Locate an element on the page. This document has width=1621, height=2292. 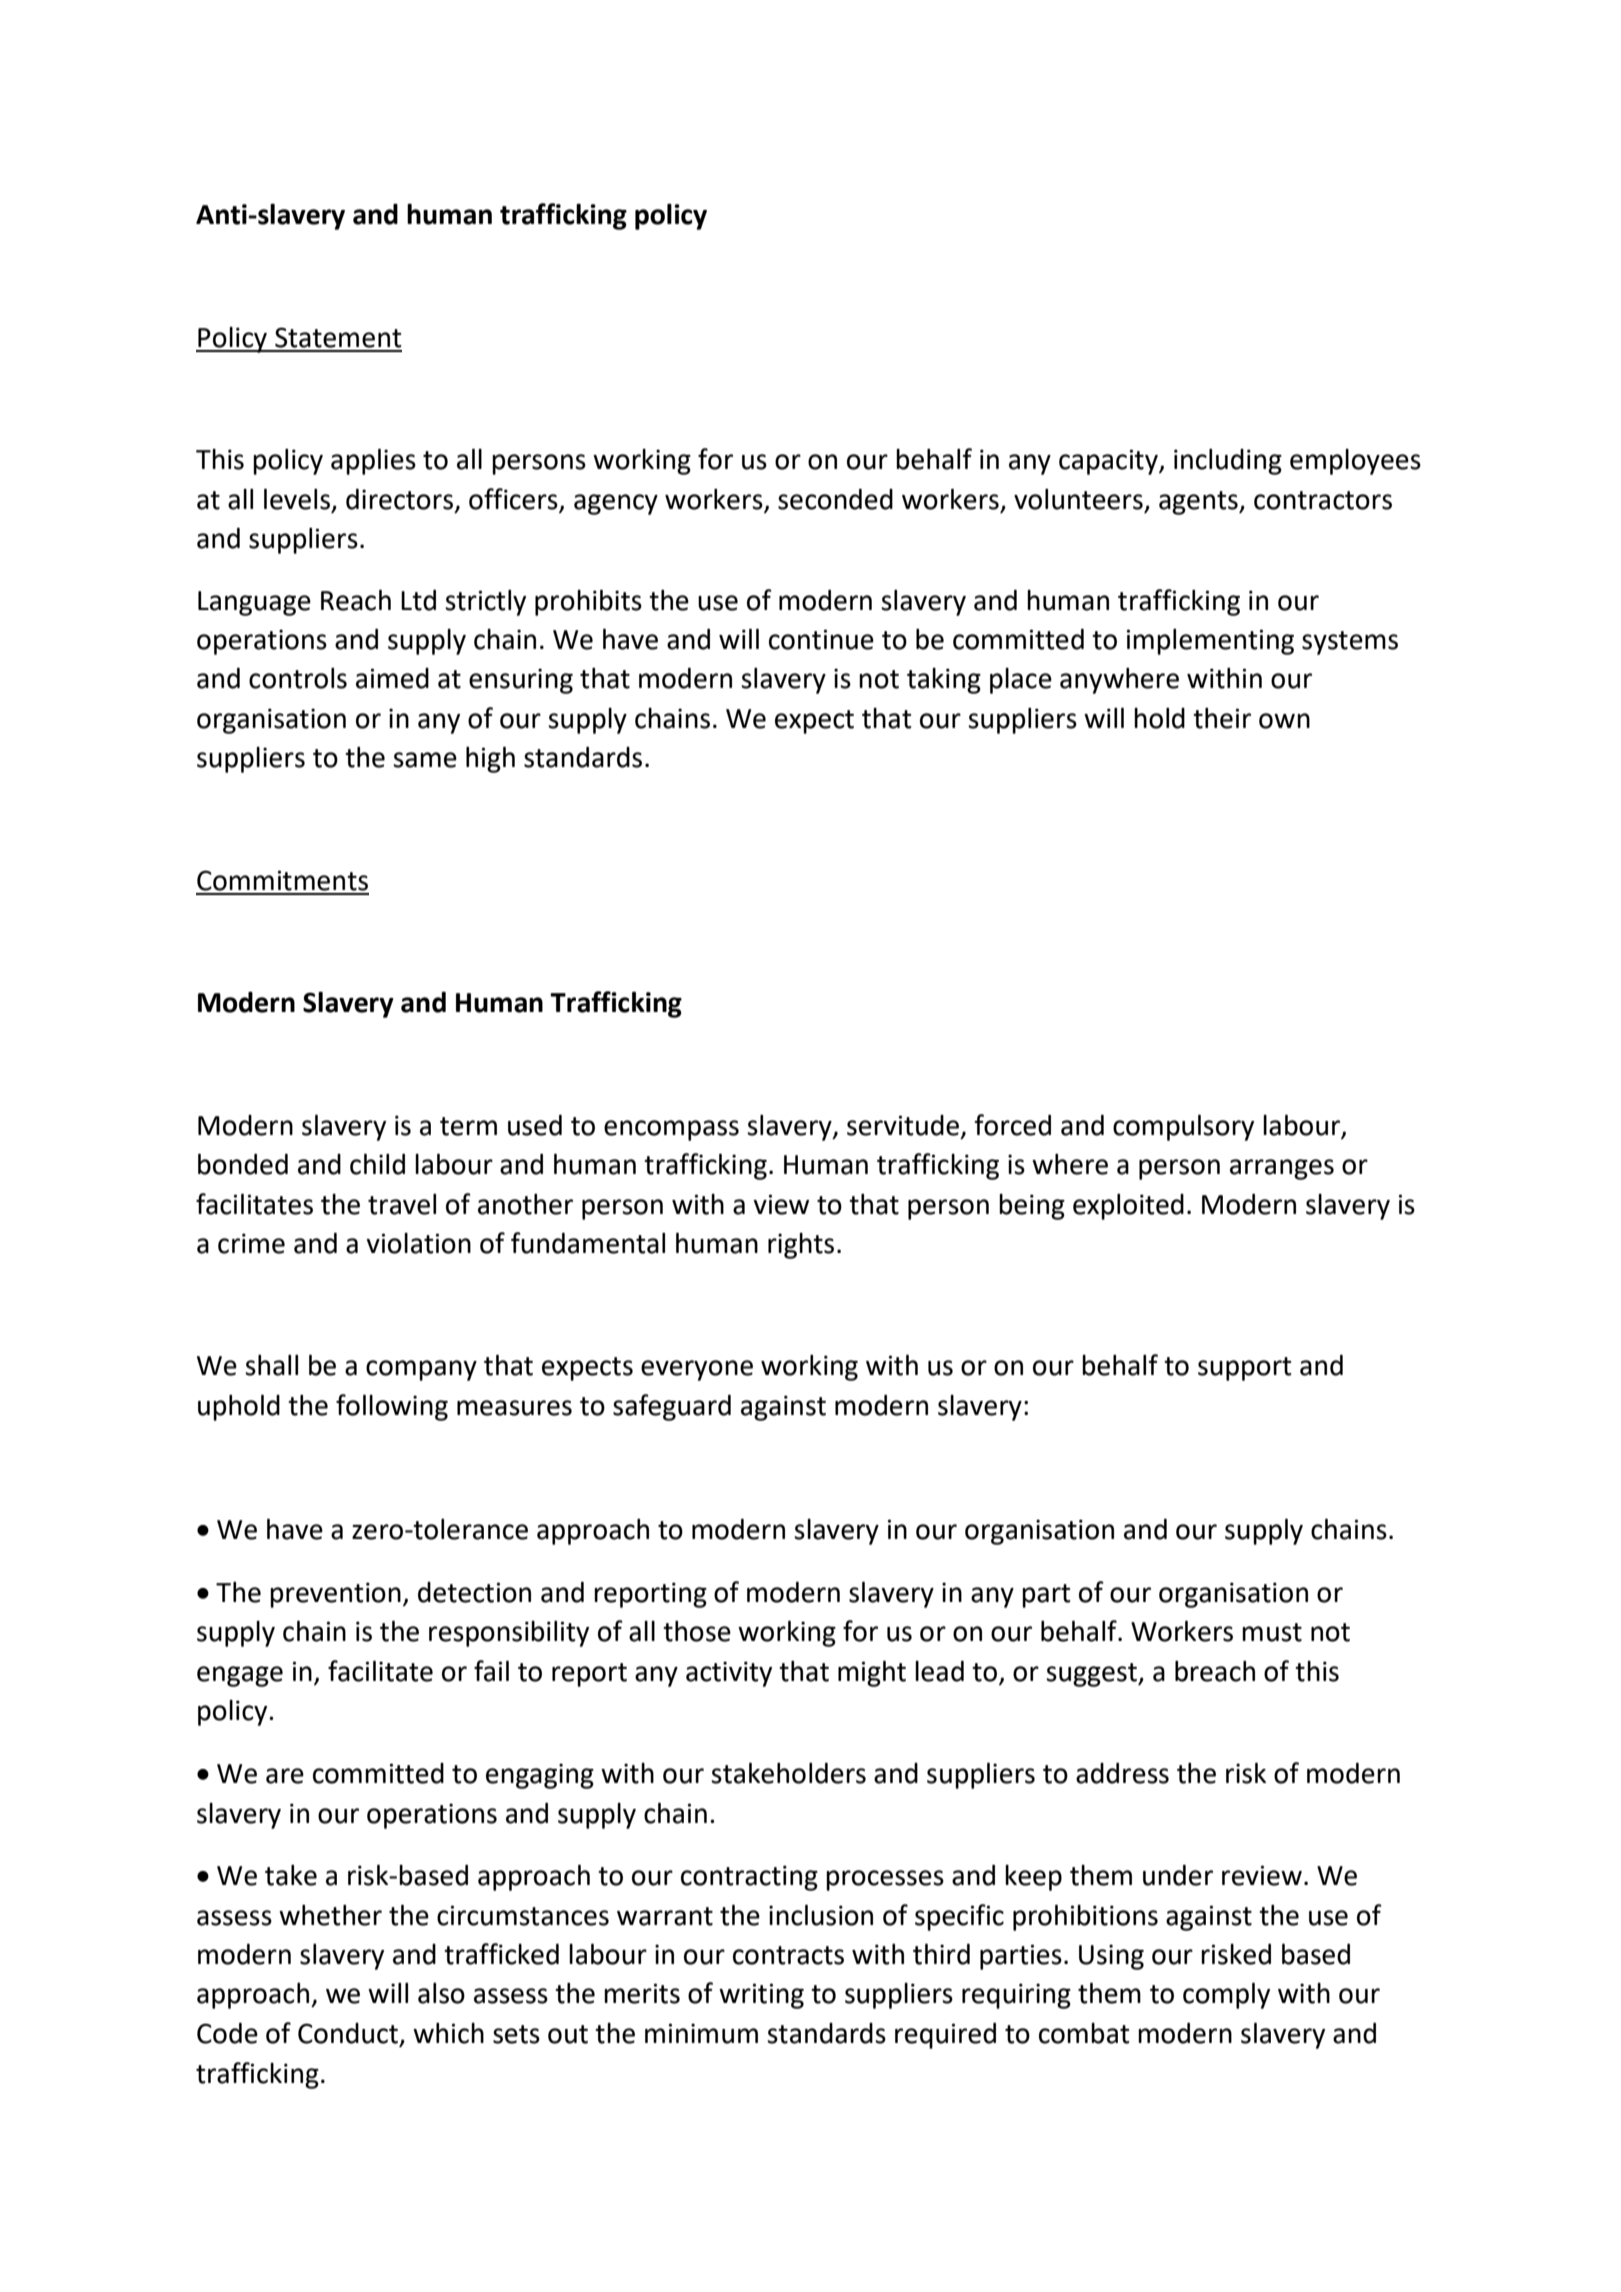
seconded is located at coordinates (835, 499).
